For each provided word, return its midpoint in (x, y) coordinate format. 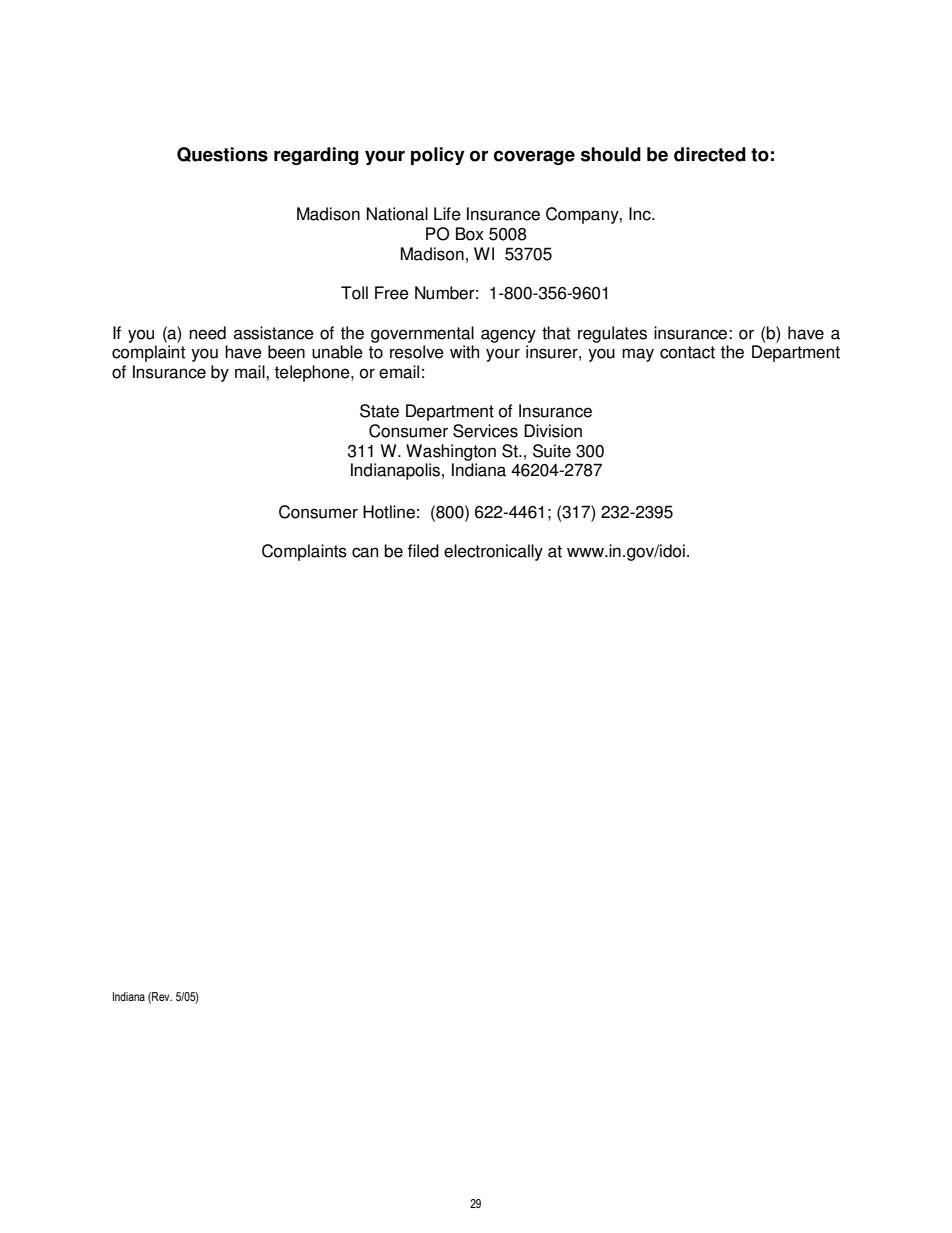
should (611, 154)
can (365, 552)
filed (423, 551)
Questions (222, 154)
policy (438, 156)
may (638, 355)
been (286, 352)
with (464, 352)
